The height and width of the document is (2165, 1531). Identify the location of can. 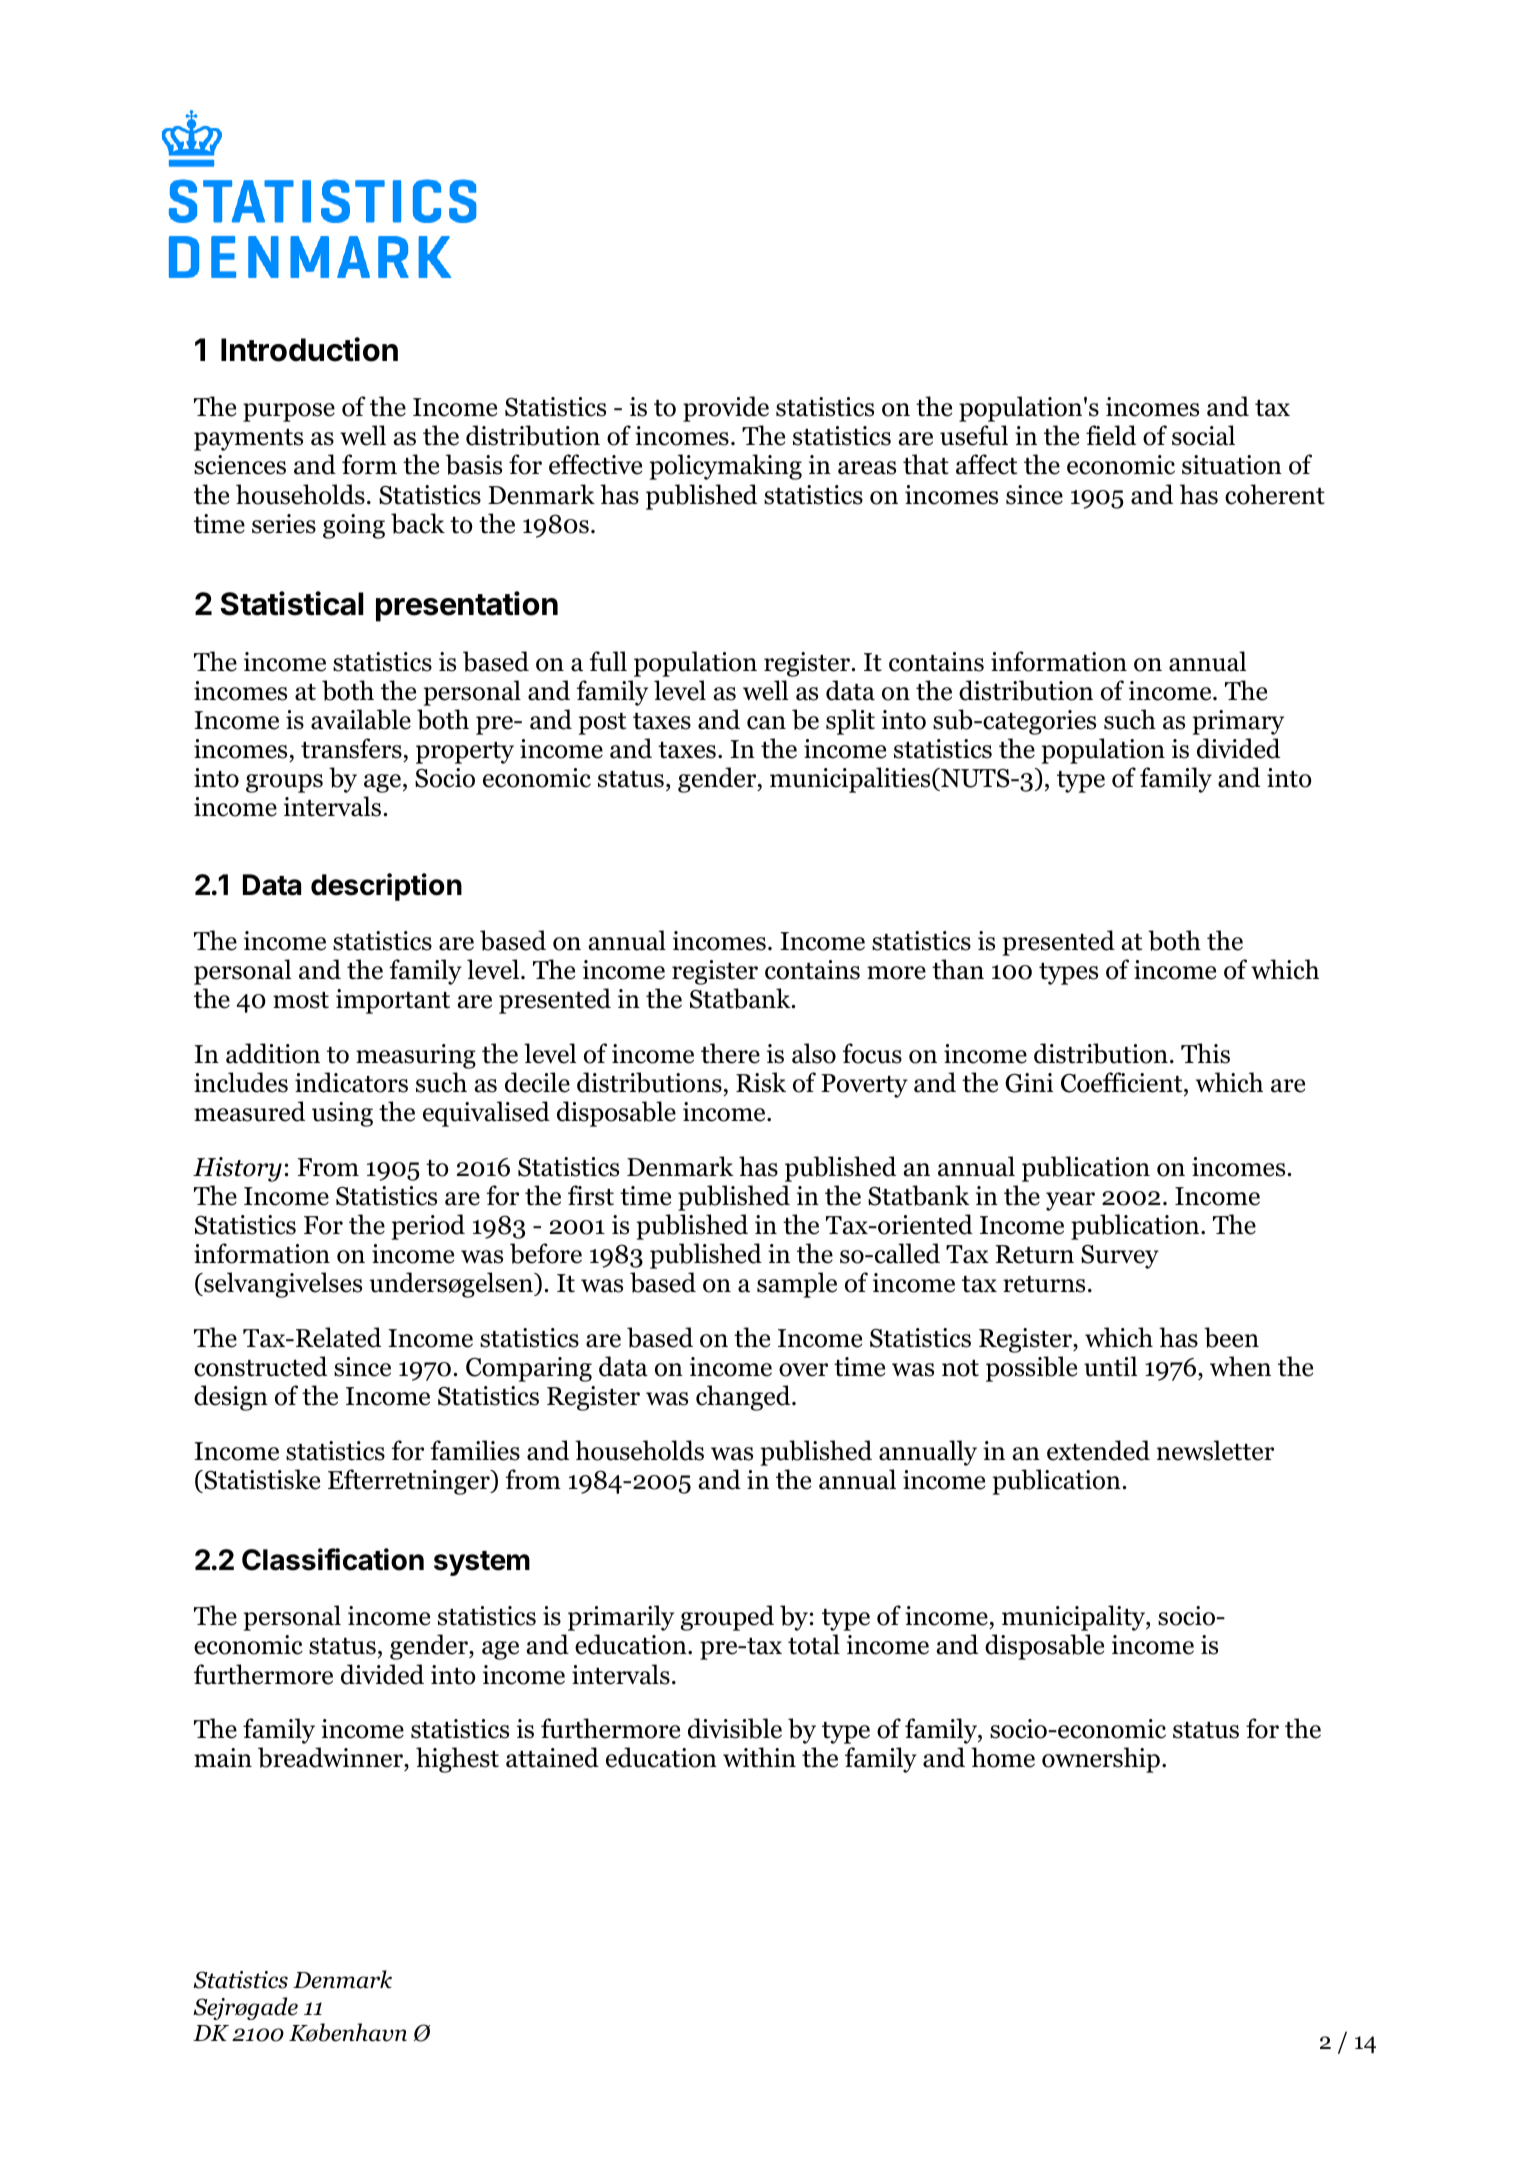
(766, 723).
